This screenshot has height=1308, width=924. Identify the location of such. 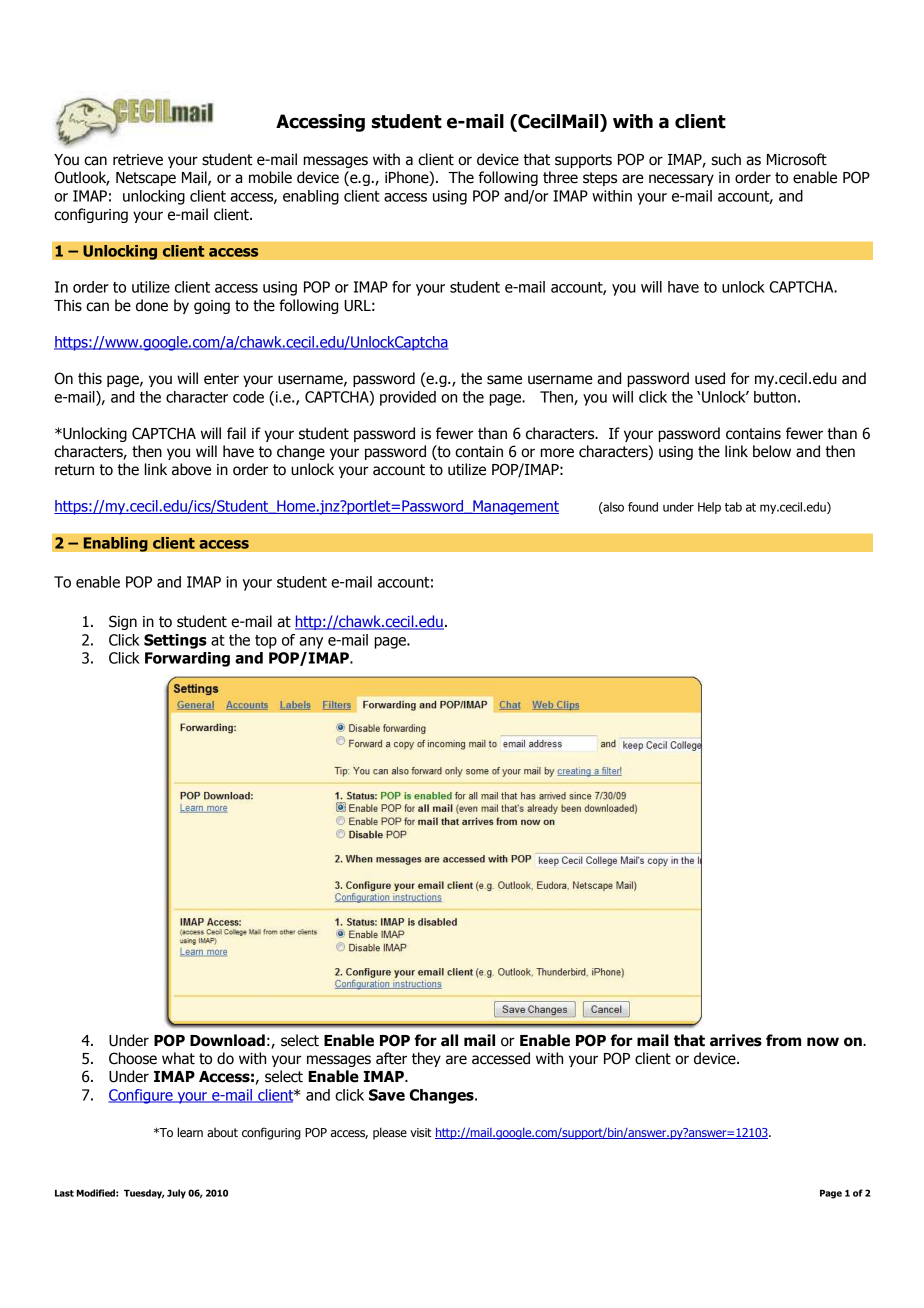
(726, 159).
